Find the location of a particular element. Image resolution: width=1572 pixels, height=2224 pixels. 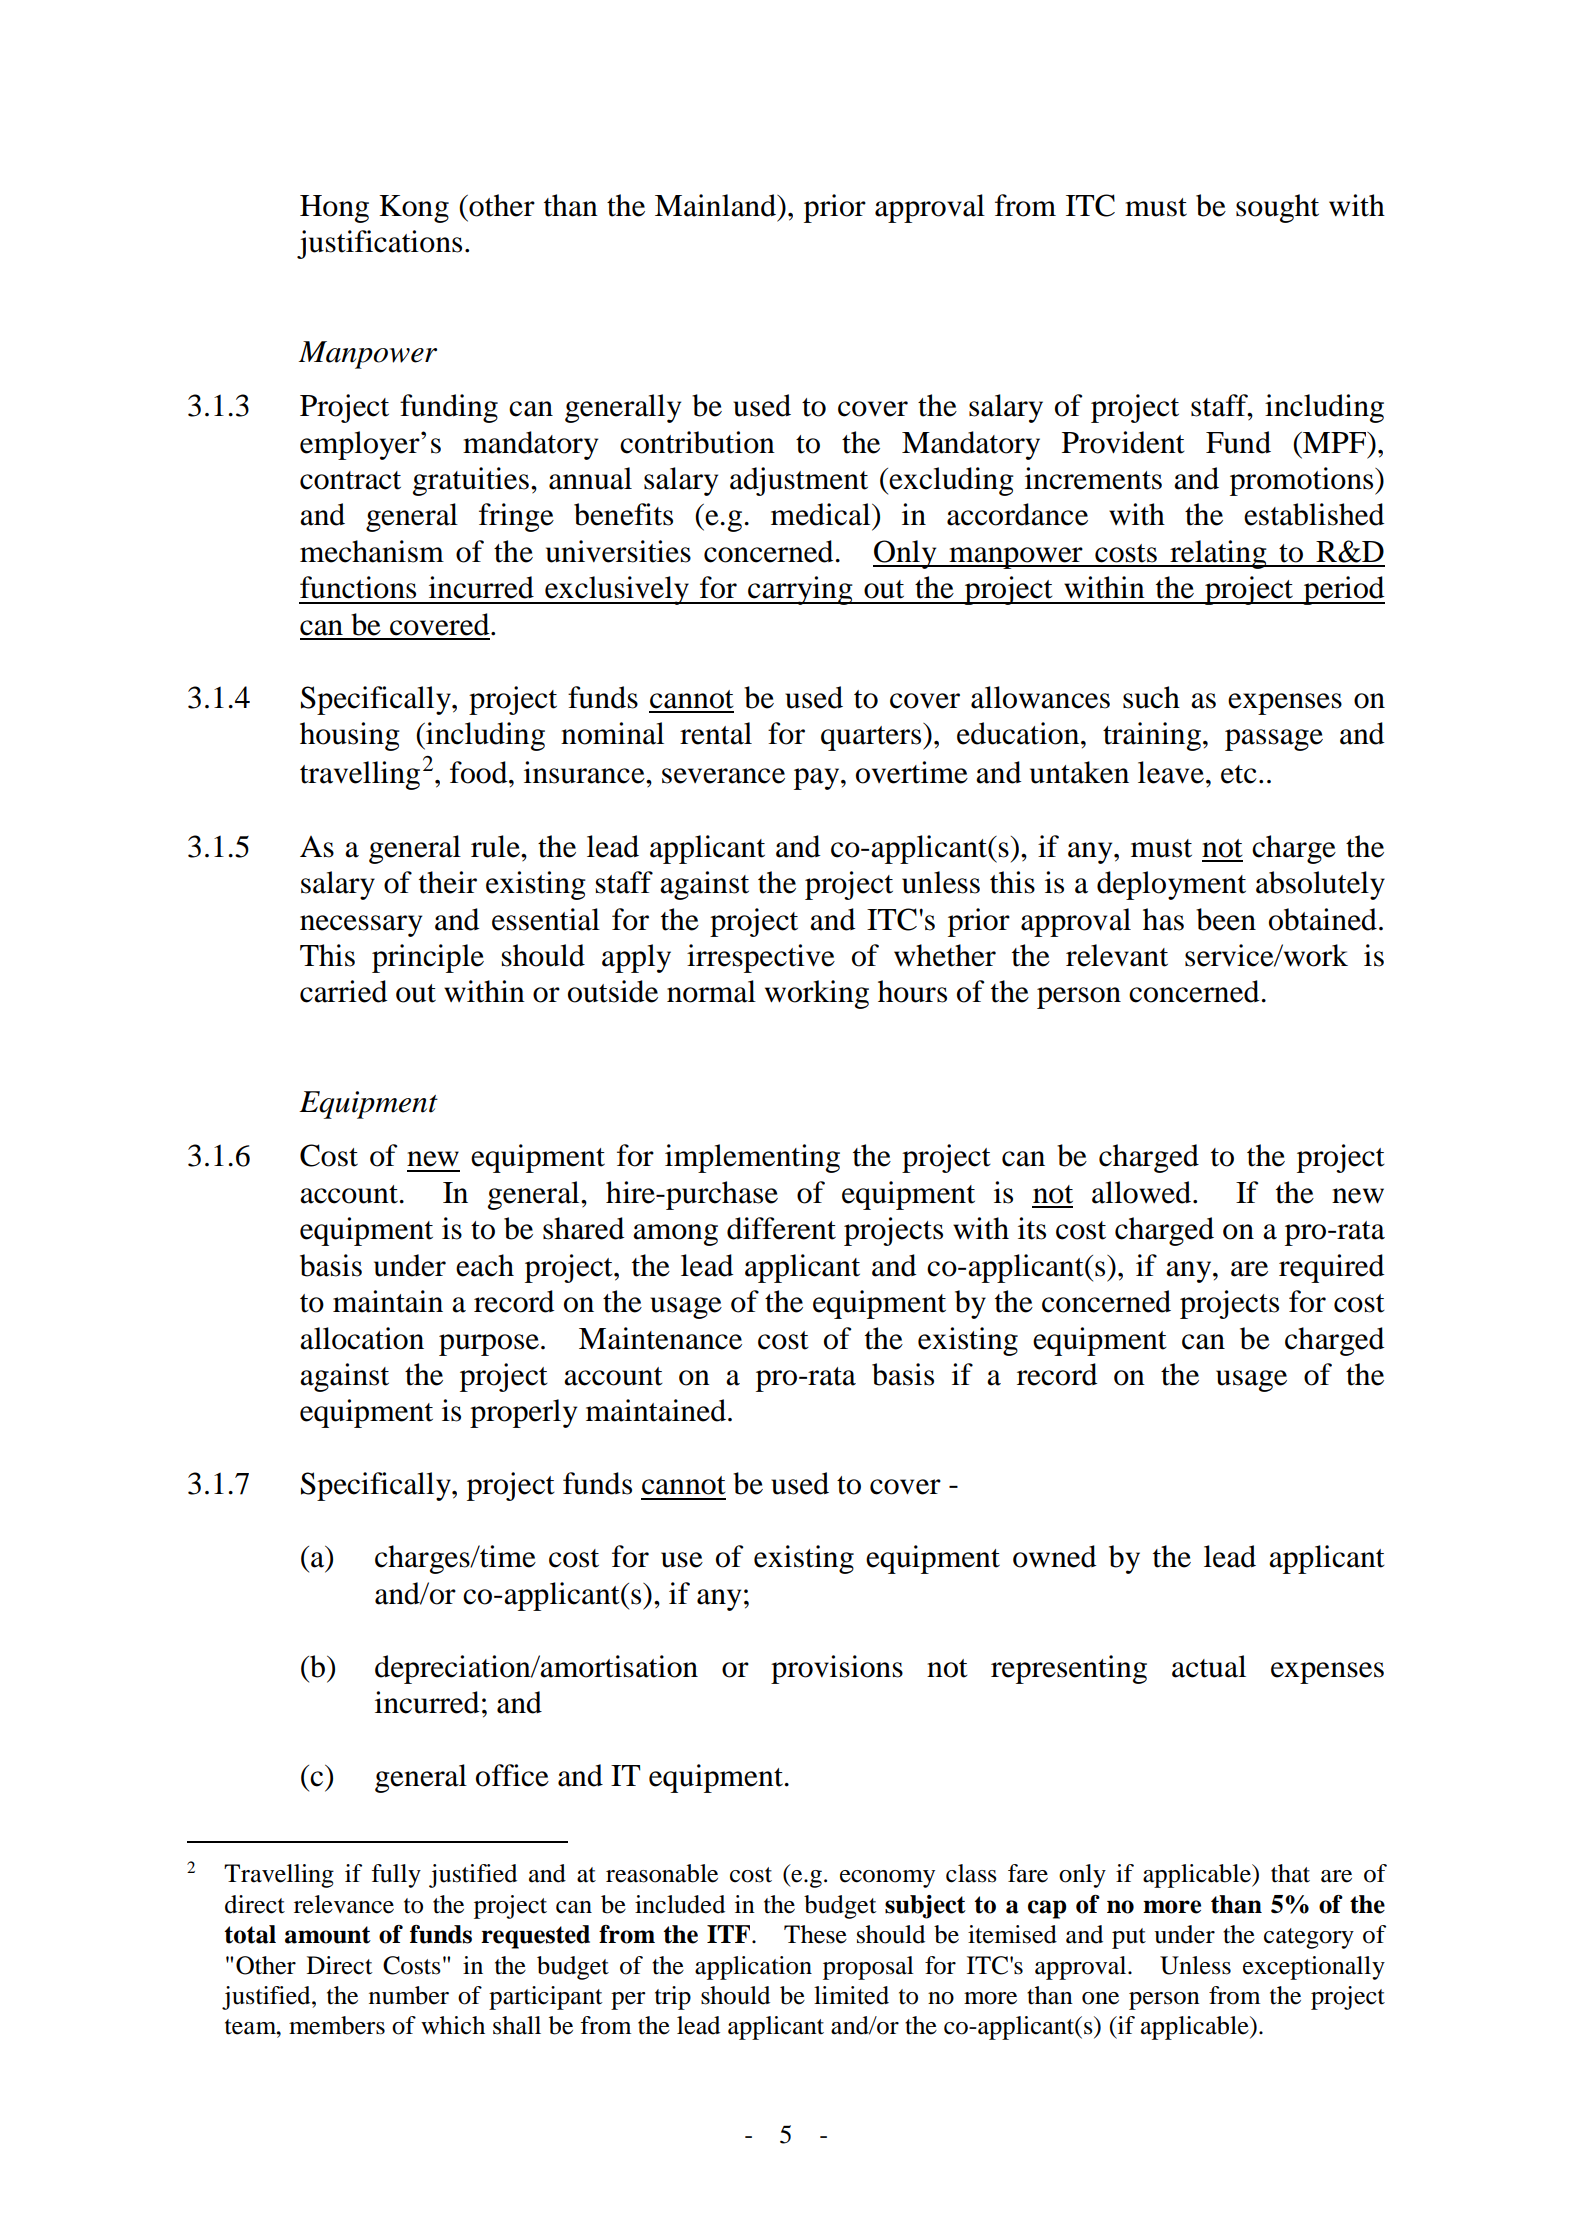

carried is located at coordinates (343, 991).
